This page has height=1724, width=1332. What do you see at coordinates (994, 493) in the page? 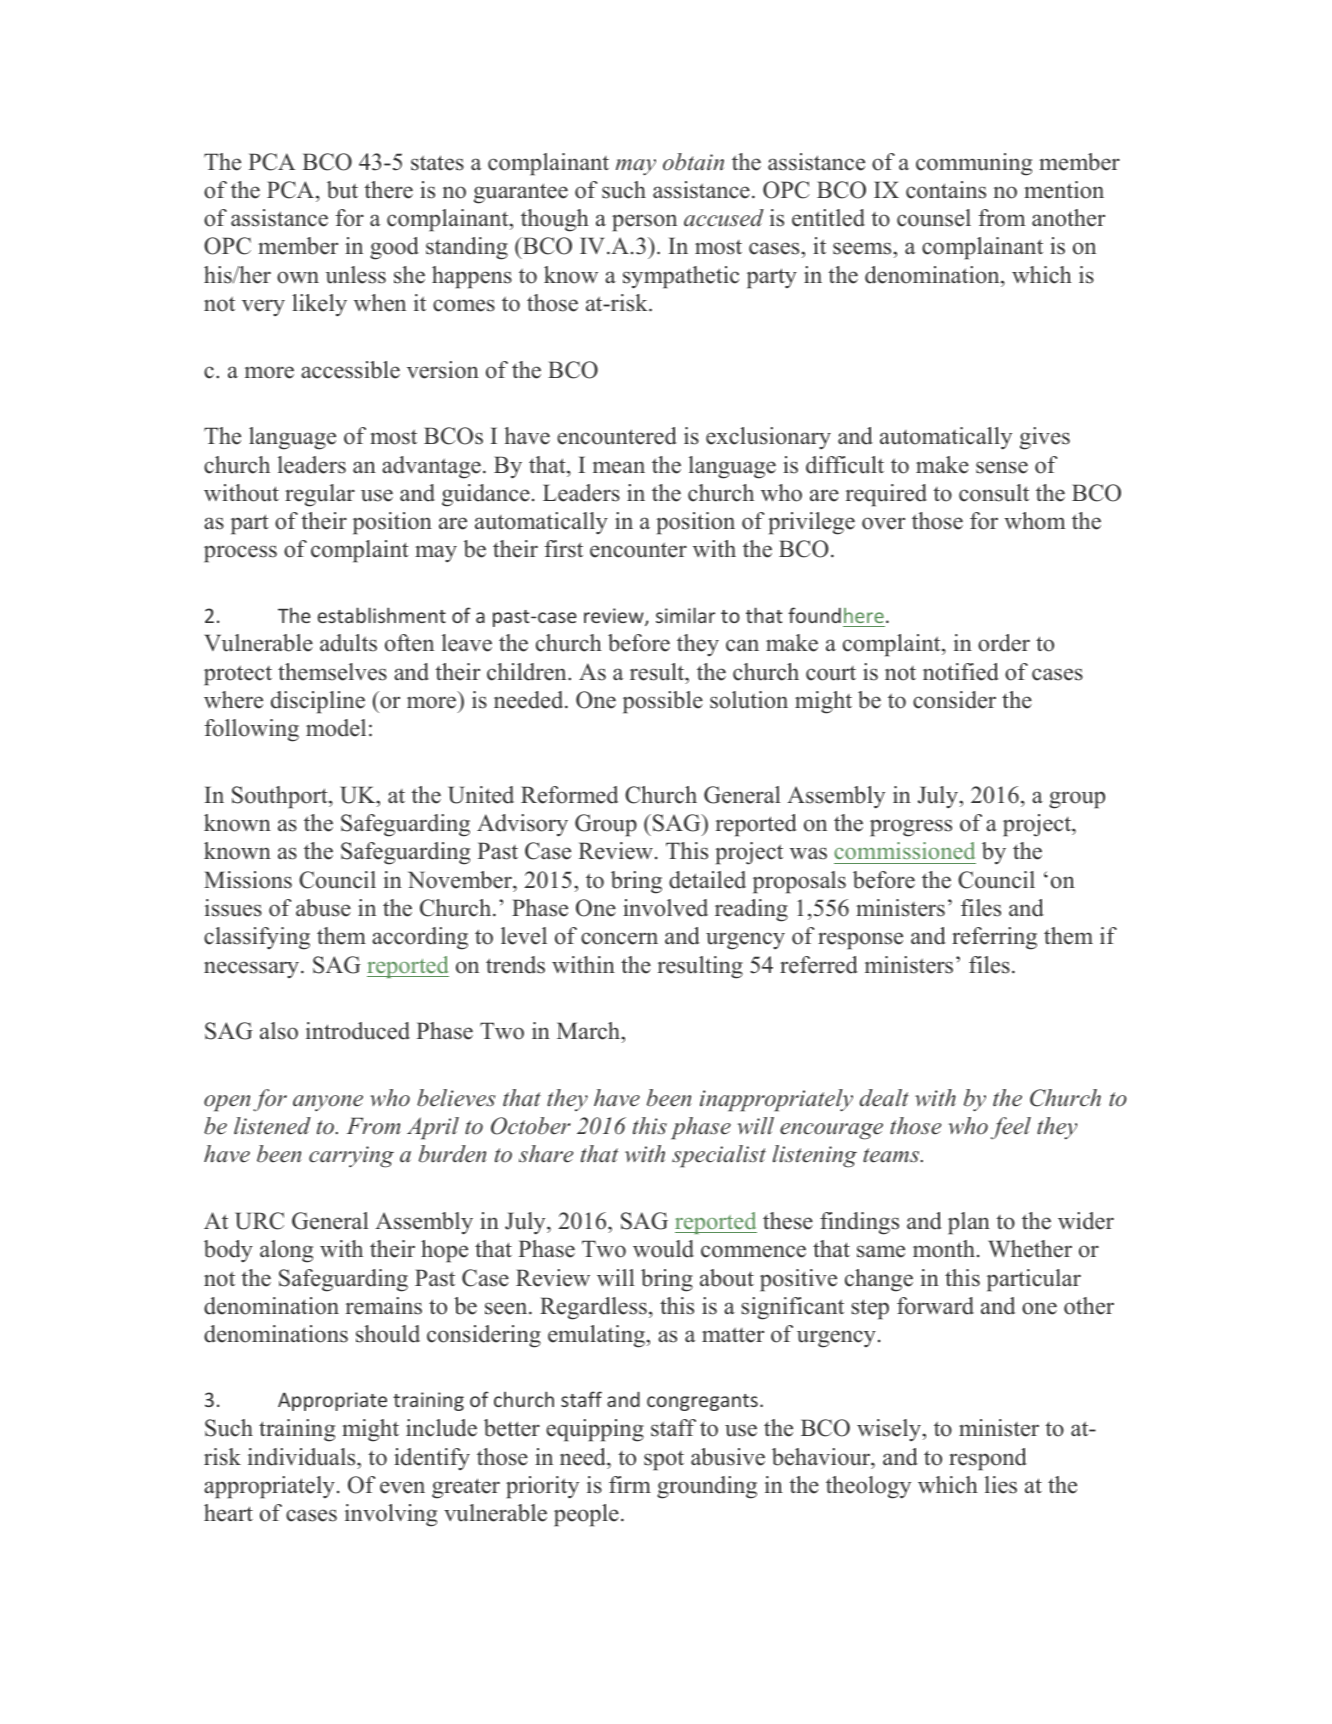
I see `consult` at bounding box center [994, 493].
